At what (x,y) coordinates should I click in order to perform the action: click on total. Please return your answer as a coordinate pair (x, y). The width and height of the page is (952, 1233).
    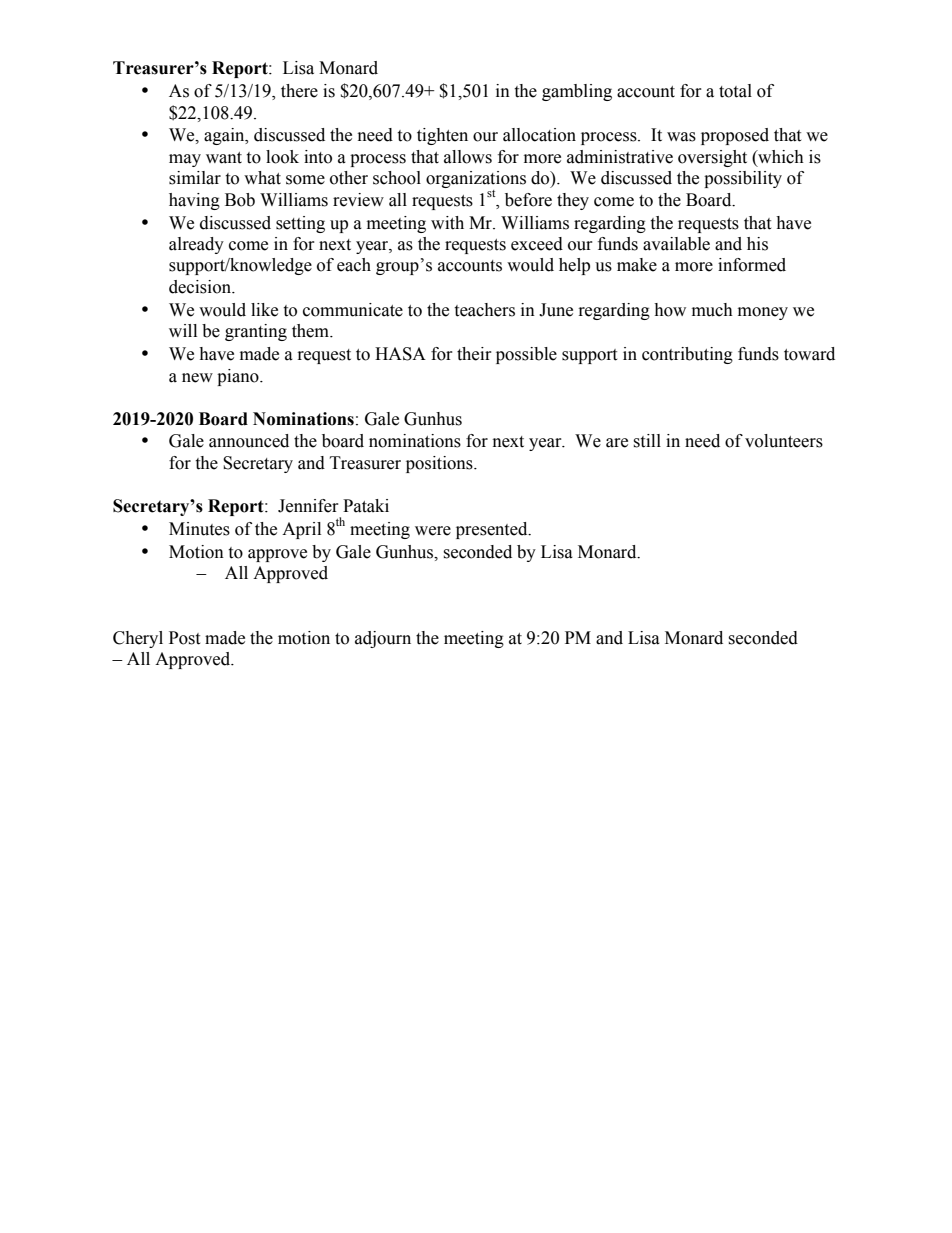
    Looking at the image, I should click on (735, 91).
